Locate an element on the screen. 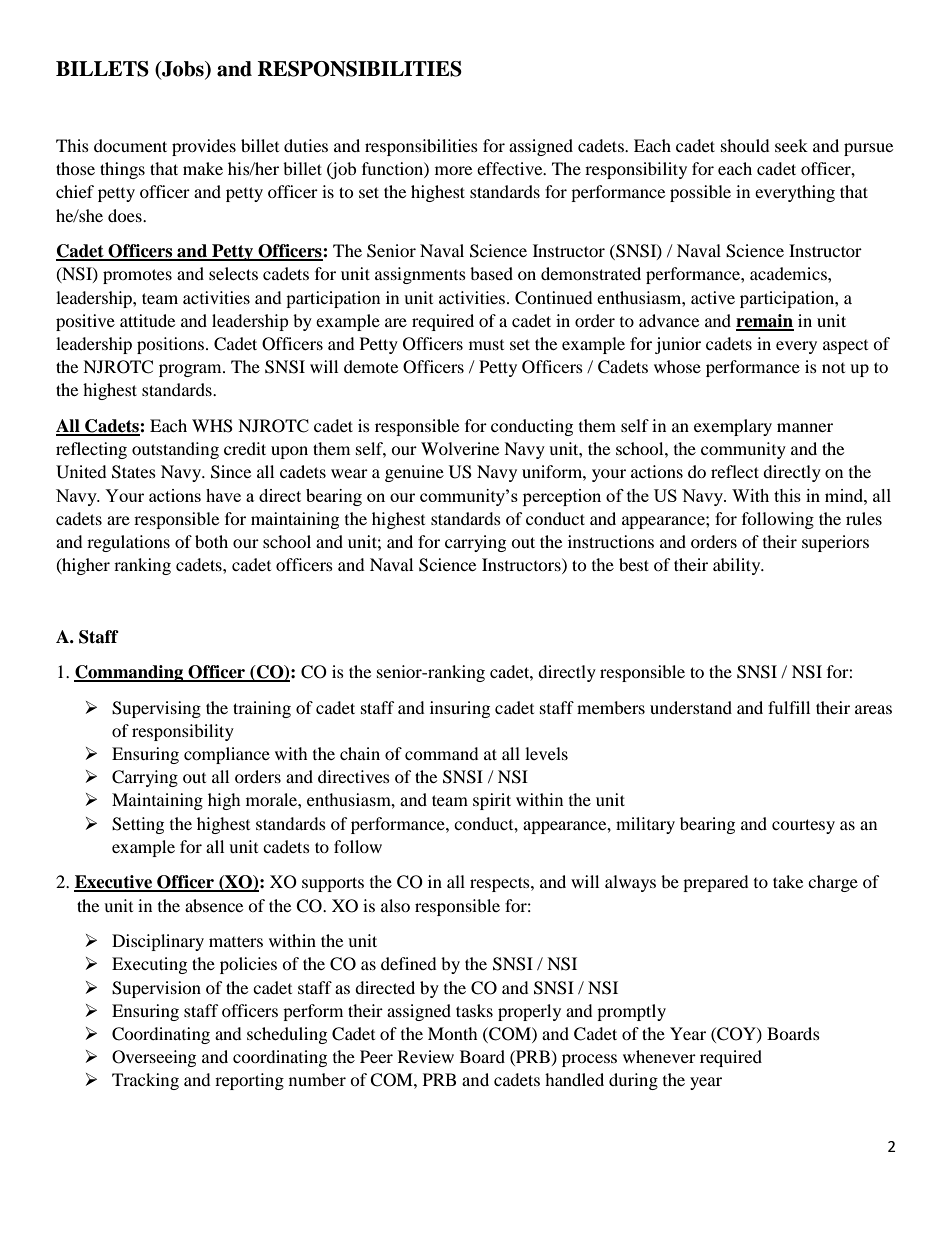 The height and width of the screenshot is (1233, 952). seek is located at coordinates (791, 145).
